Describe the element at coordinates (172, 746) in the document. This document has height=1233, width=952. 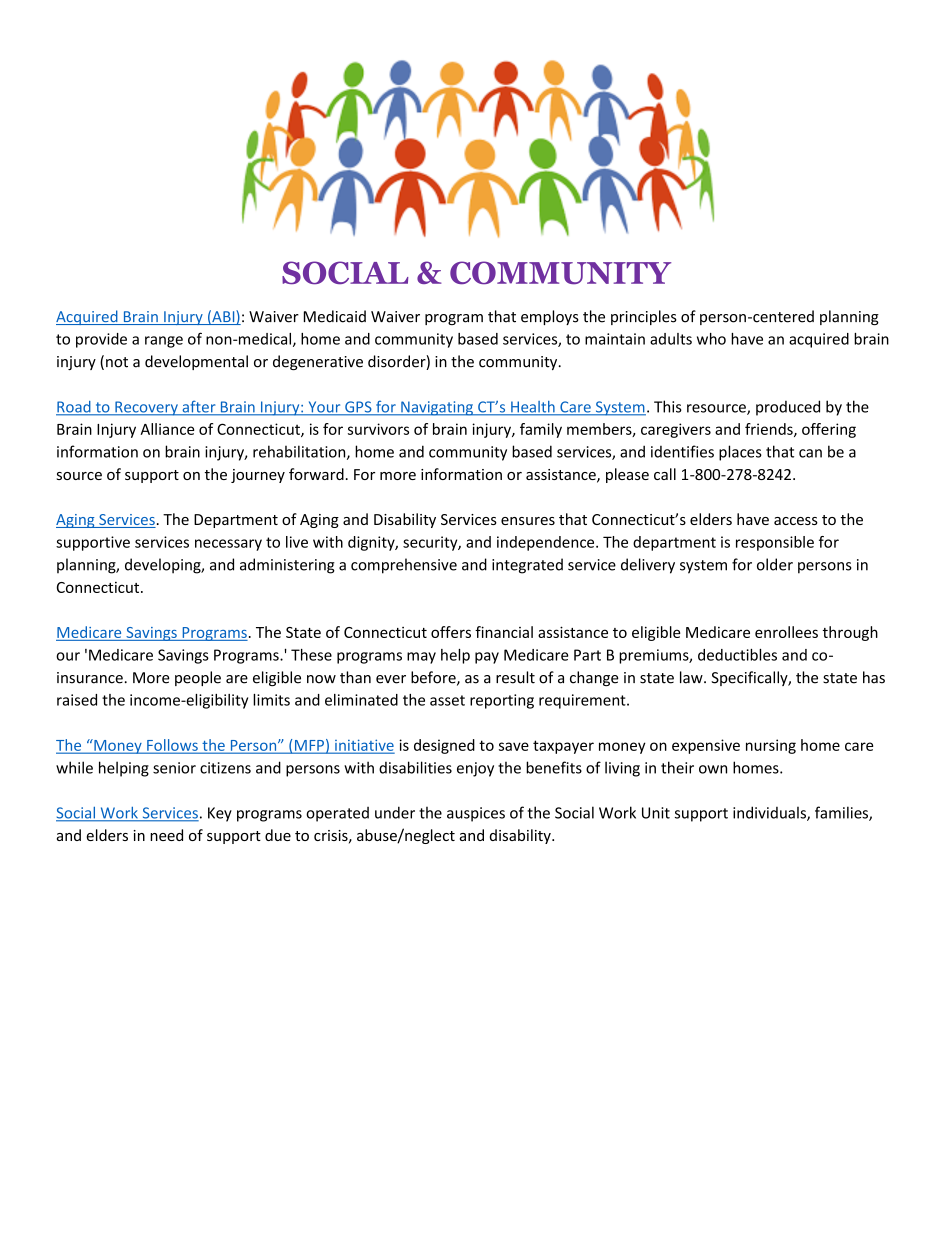
I see `Follows` at that location.
